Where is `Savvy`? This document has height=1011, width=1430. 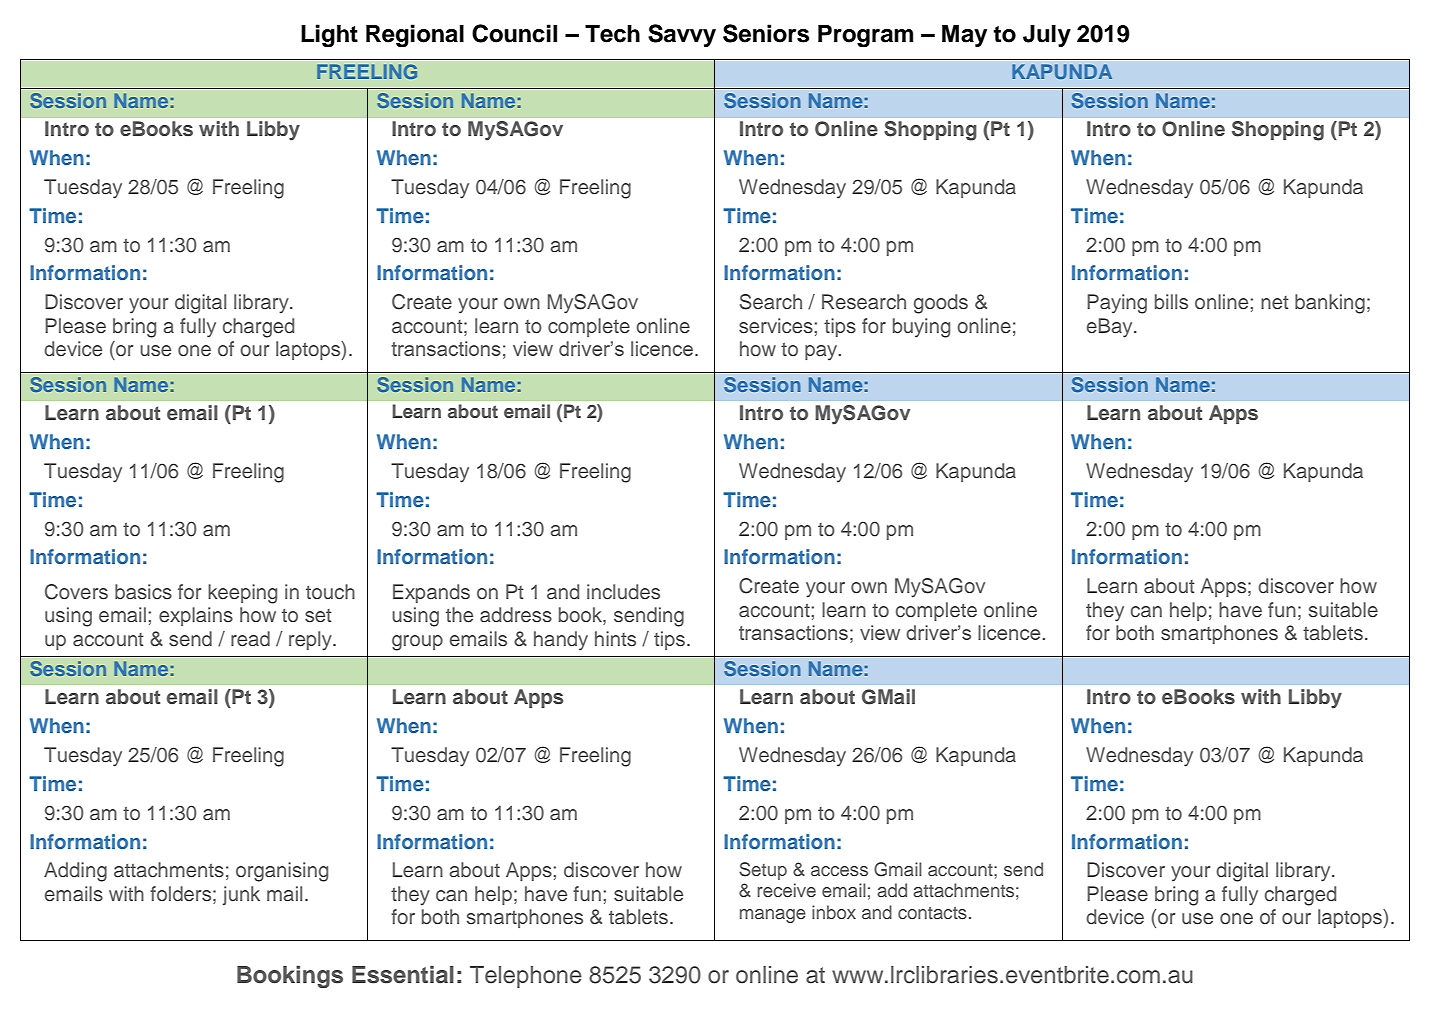 Savvy is located at coordinates (682, 35).
